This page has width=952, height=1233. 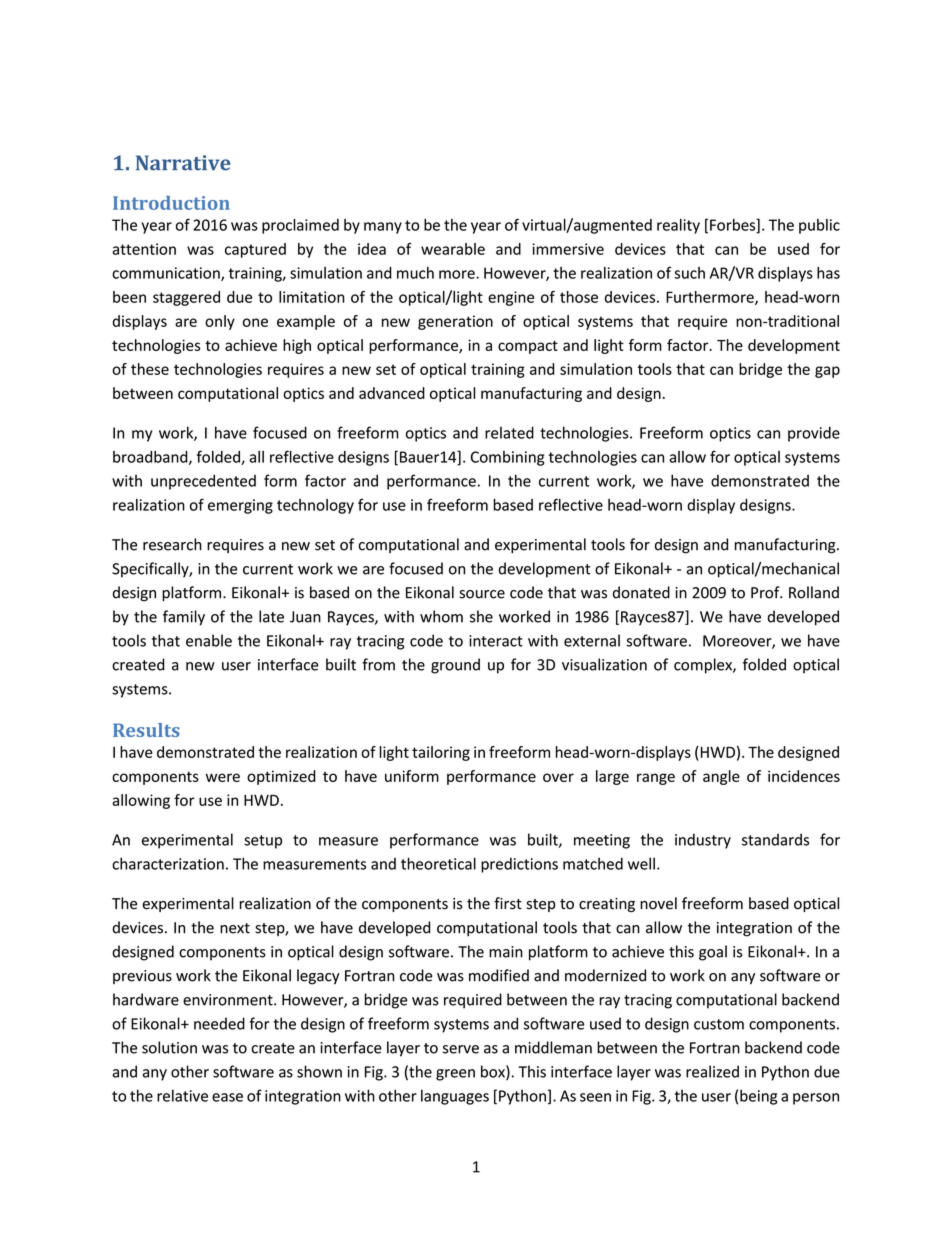 What do you see at coordinates (209, 640) in the page?
I see `enable` at bounding box center [209, 640].
